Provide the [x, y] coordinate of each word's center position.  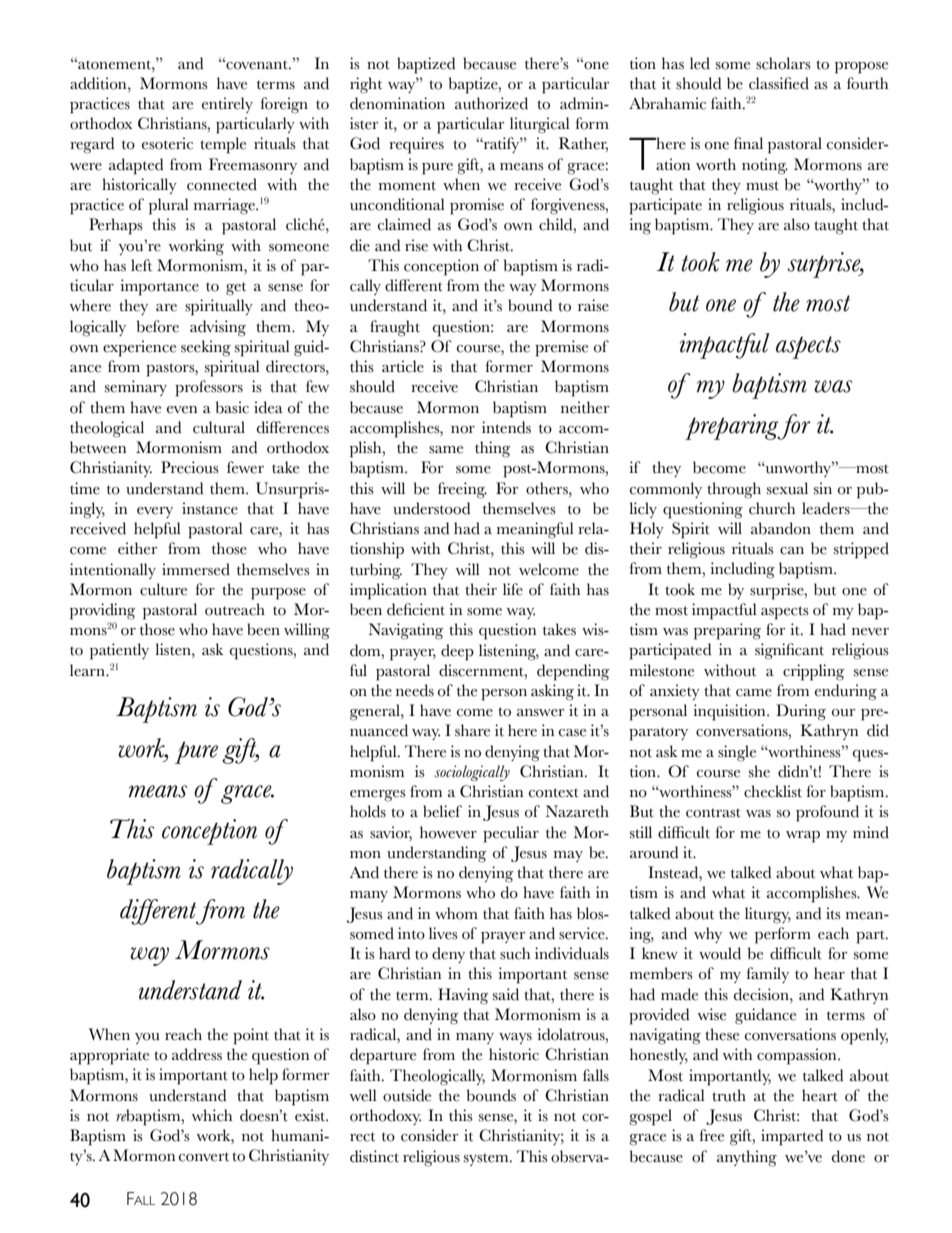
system [487, 1159]
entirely [227, 105]
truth [729, 1095]
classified [779, 83]
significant [789, 651]
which [212, 1115]
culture [163, 589]
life [513, 589]
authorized [491, 103]
